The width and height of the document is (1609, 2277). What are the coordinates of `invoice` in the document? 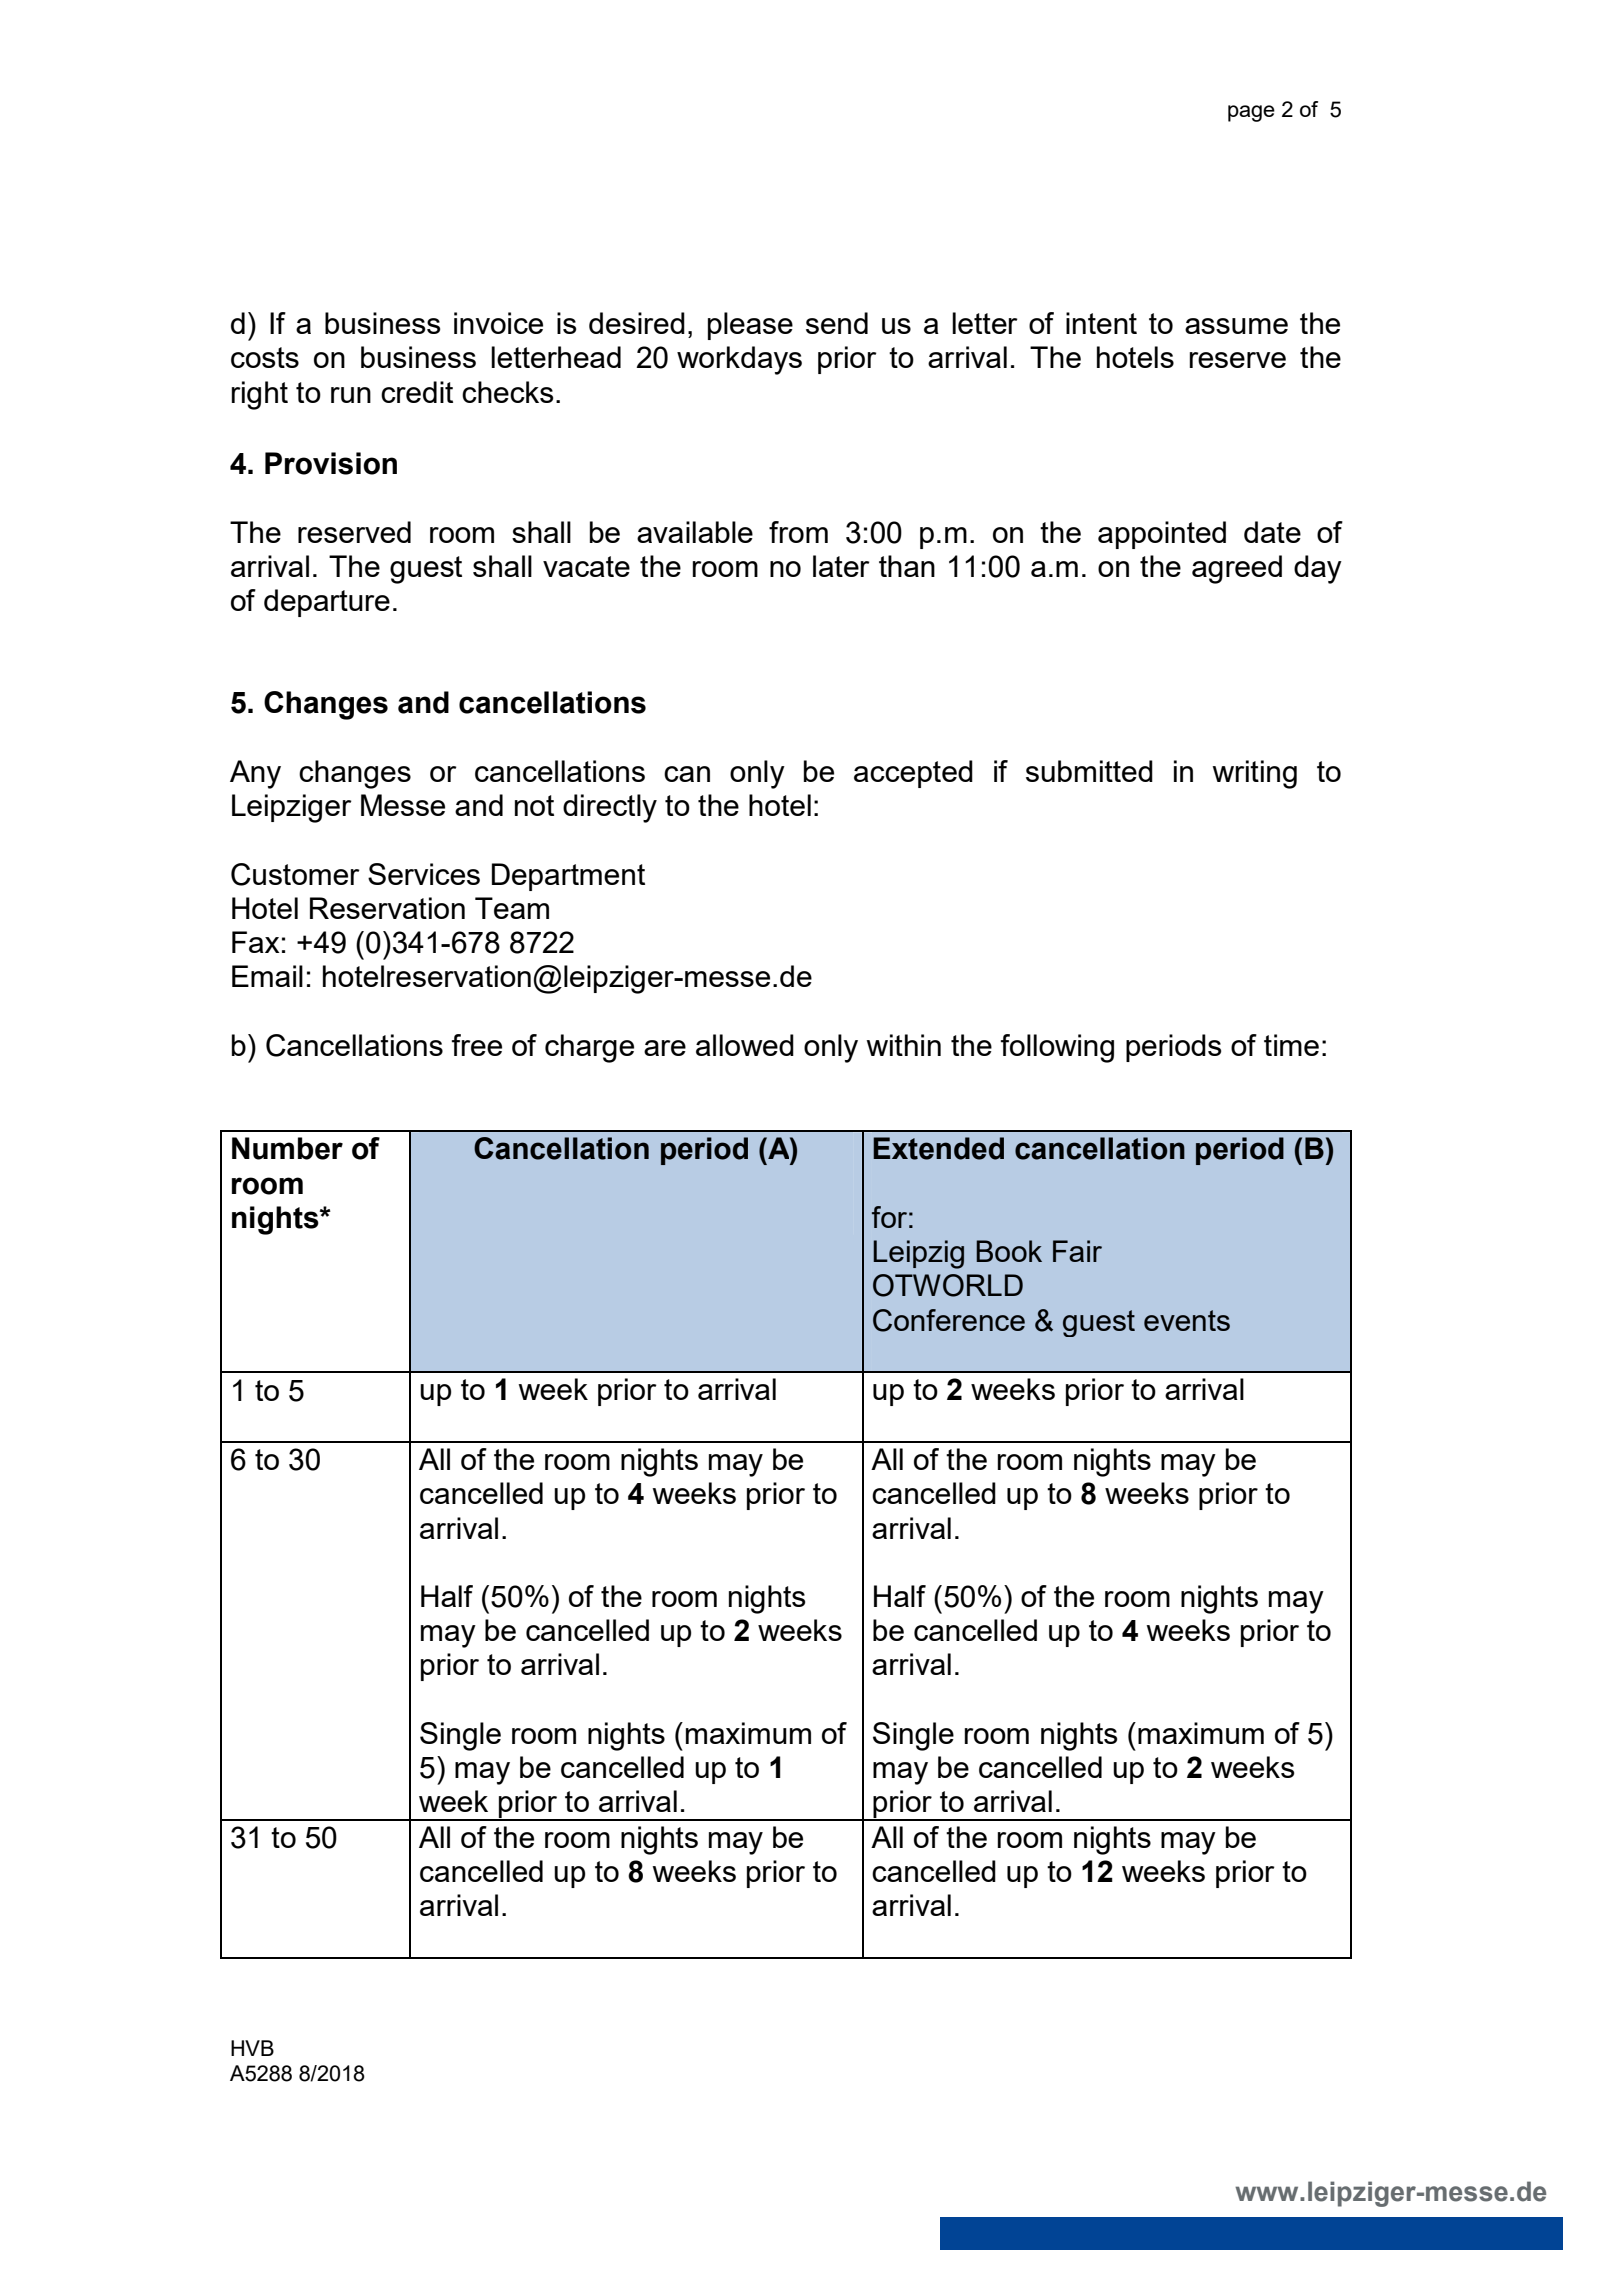 It's located at (498, 323).
